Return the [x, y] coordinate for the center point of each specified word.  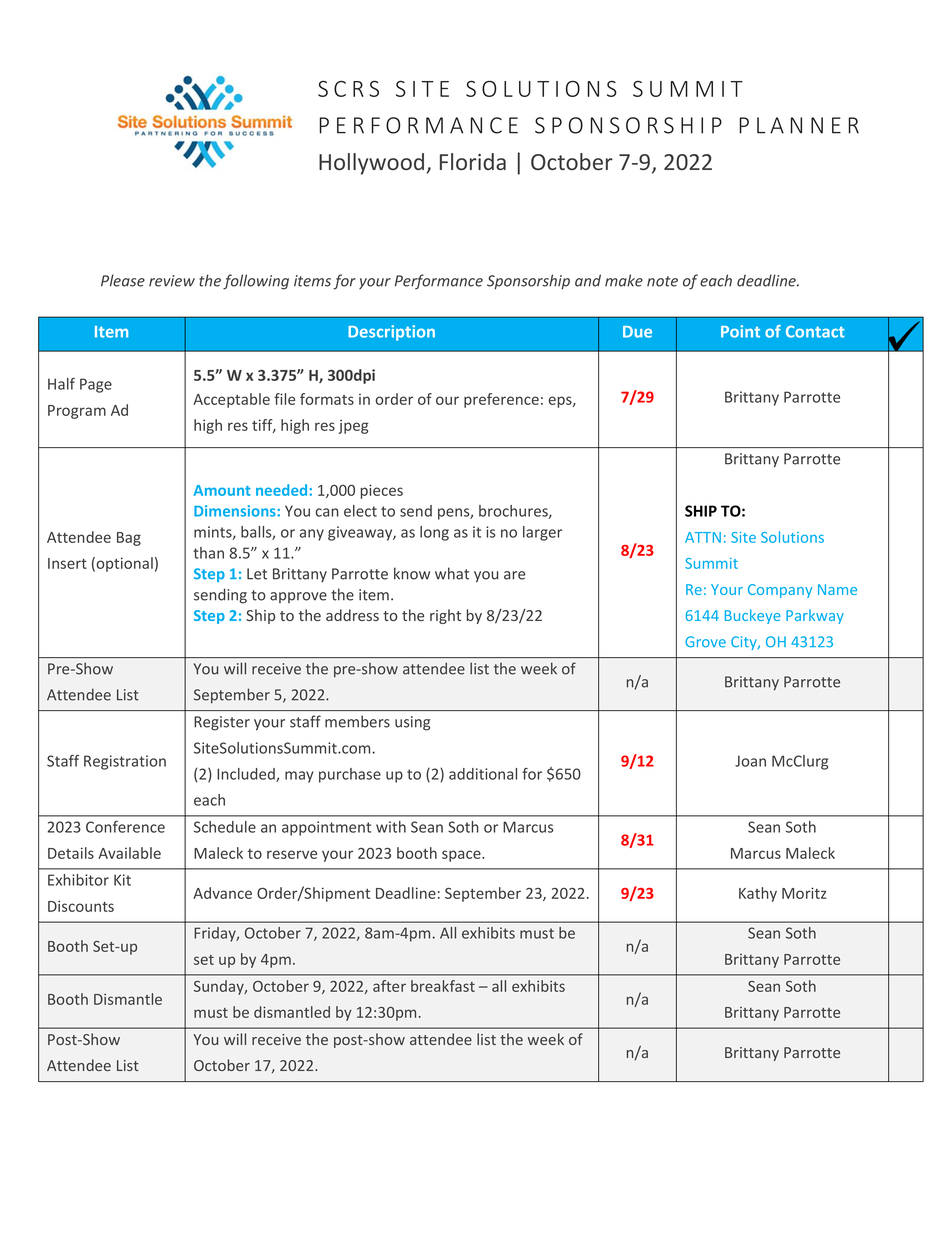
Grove [705, 642]
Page [96, 385]
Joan [750, 761]
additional [483, 774]
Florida [473, 161]
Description [391, 333]
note [662, 281]
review [172, 281]
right [445, 616]
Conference [125, 827]
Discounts [81, 906]
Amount [222, 490]
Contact [815, 331]
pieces [381, 491]
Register [222, 723]
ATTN [703, 537]
